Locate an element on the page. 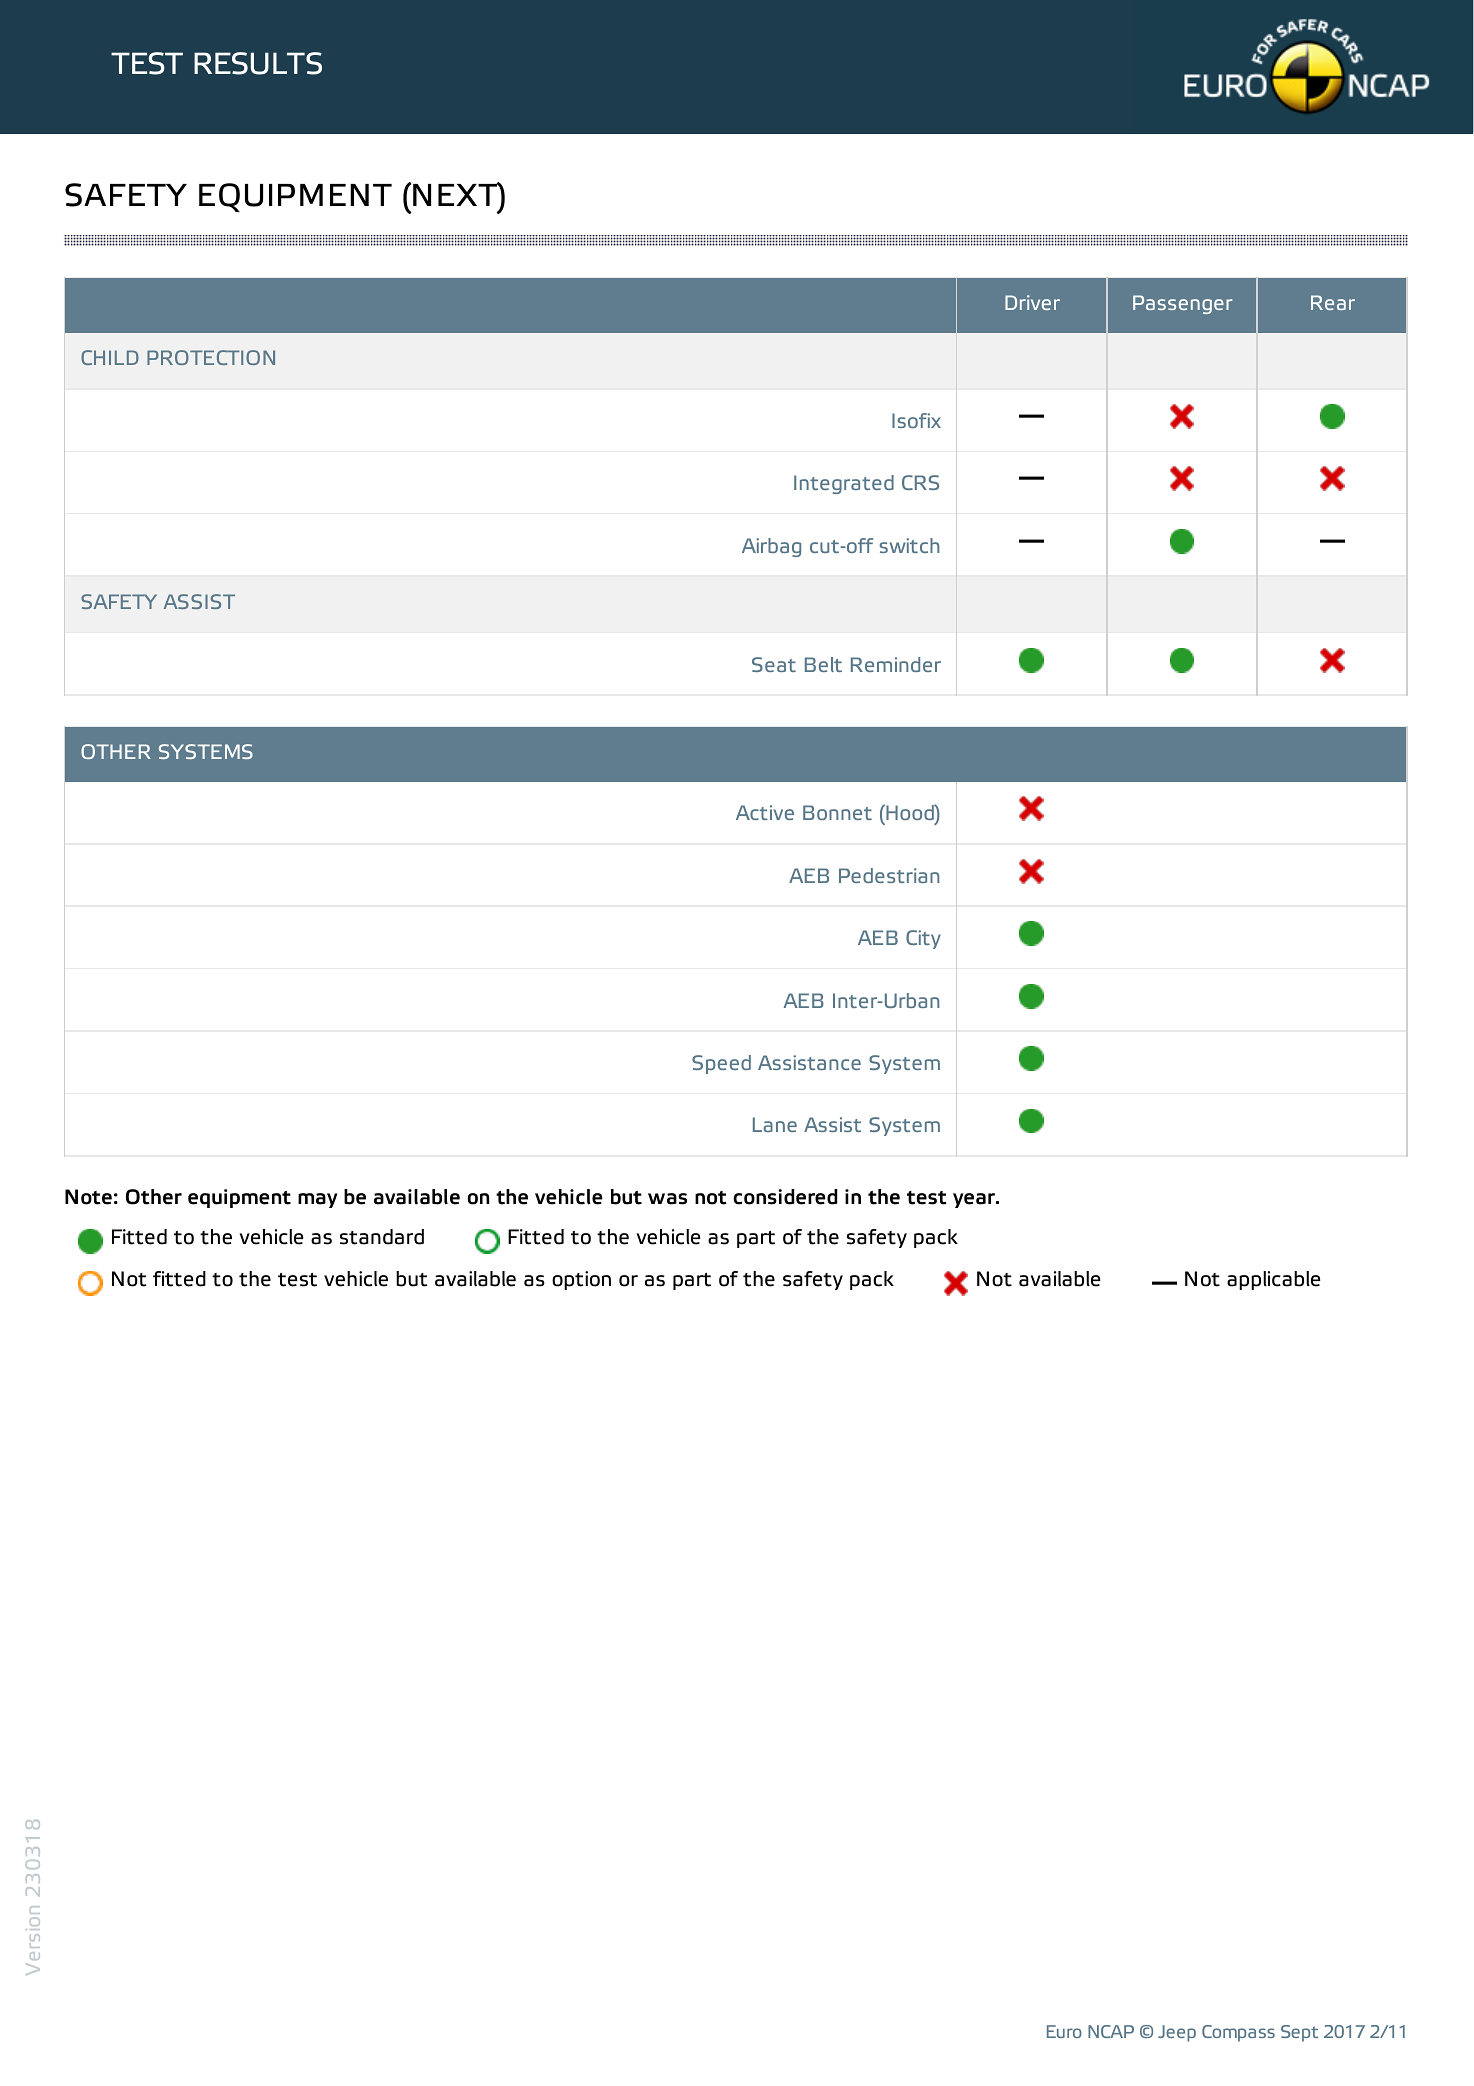 This document has width=1474, height=2086. Euro is located at coordinates (1064, 2031).
